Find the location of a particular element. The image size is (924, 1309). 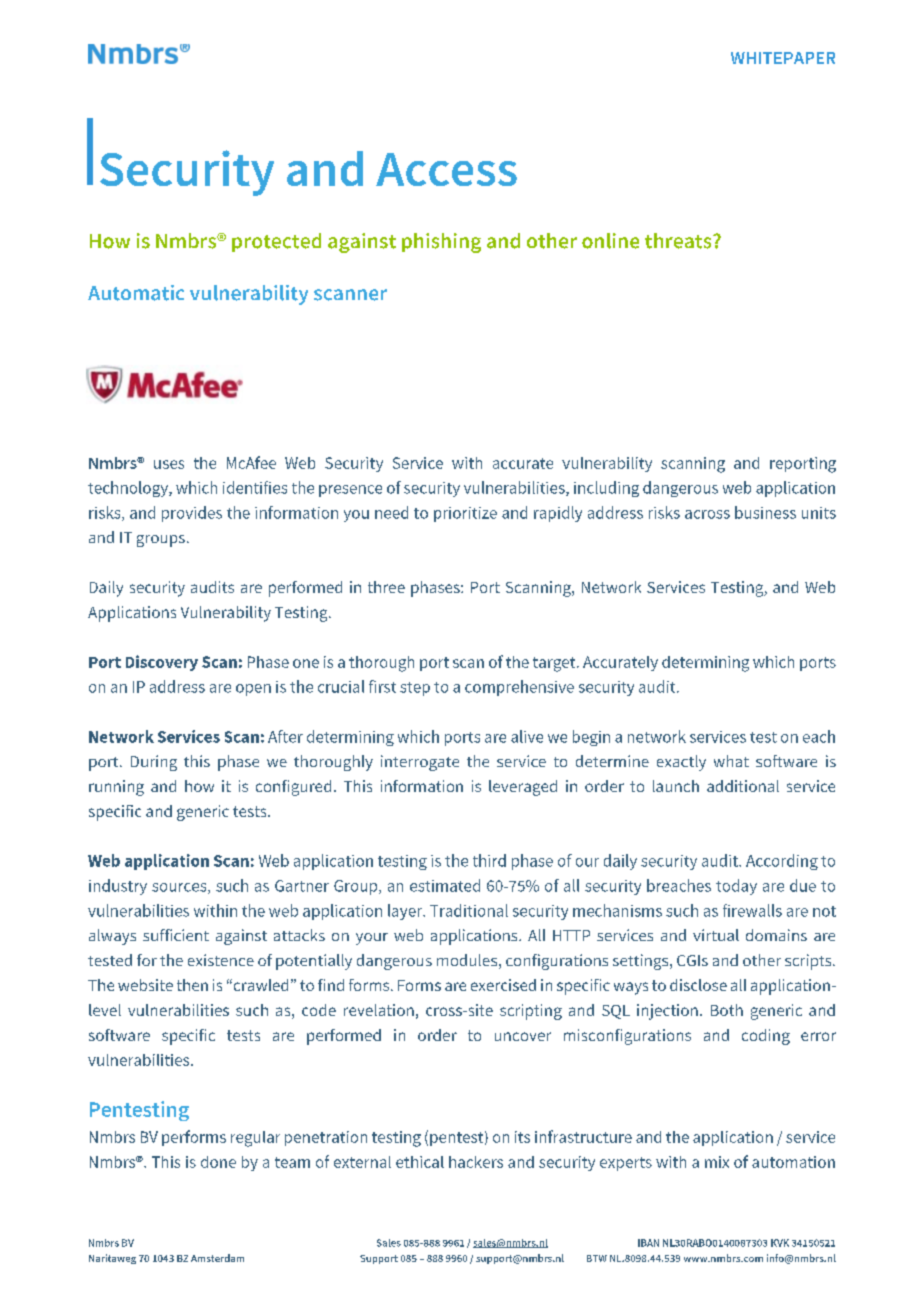

Access is located at coordinates (446, 169).
